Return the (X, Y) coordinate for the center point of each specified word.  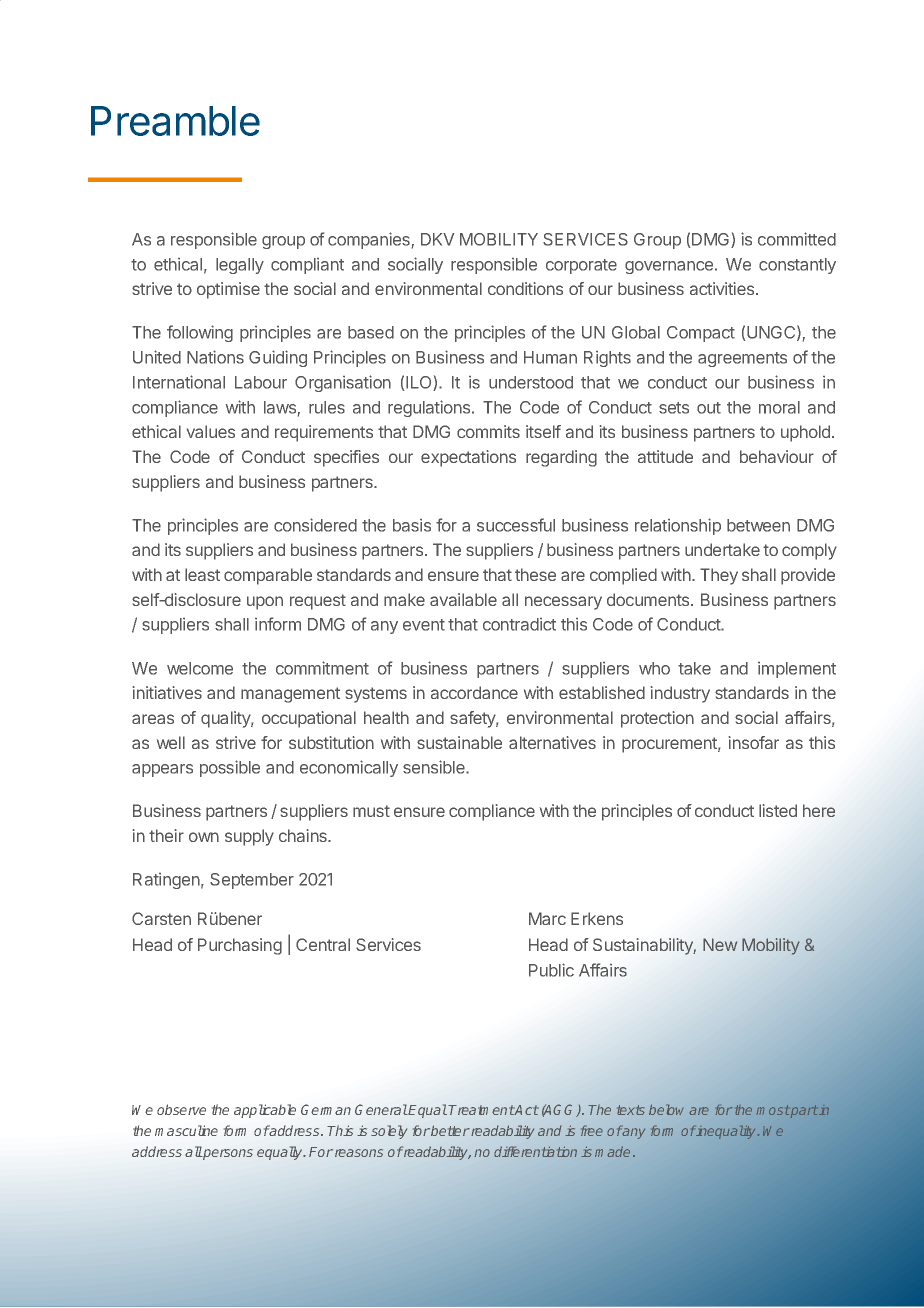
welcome (200, 668)
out (709, 408)
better (449, 1130)
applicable (265, 1111)
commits (488, 431)
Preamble (175, 121)
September (252, 881)
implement (797, 670)
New (720, 944)
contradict (519, 624)
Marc (547, 918)
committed (797, 239)
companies (369, 240)
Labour (261, 382)
